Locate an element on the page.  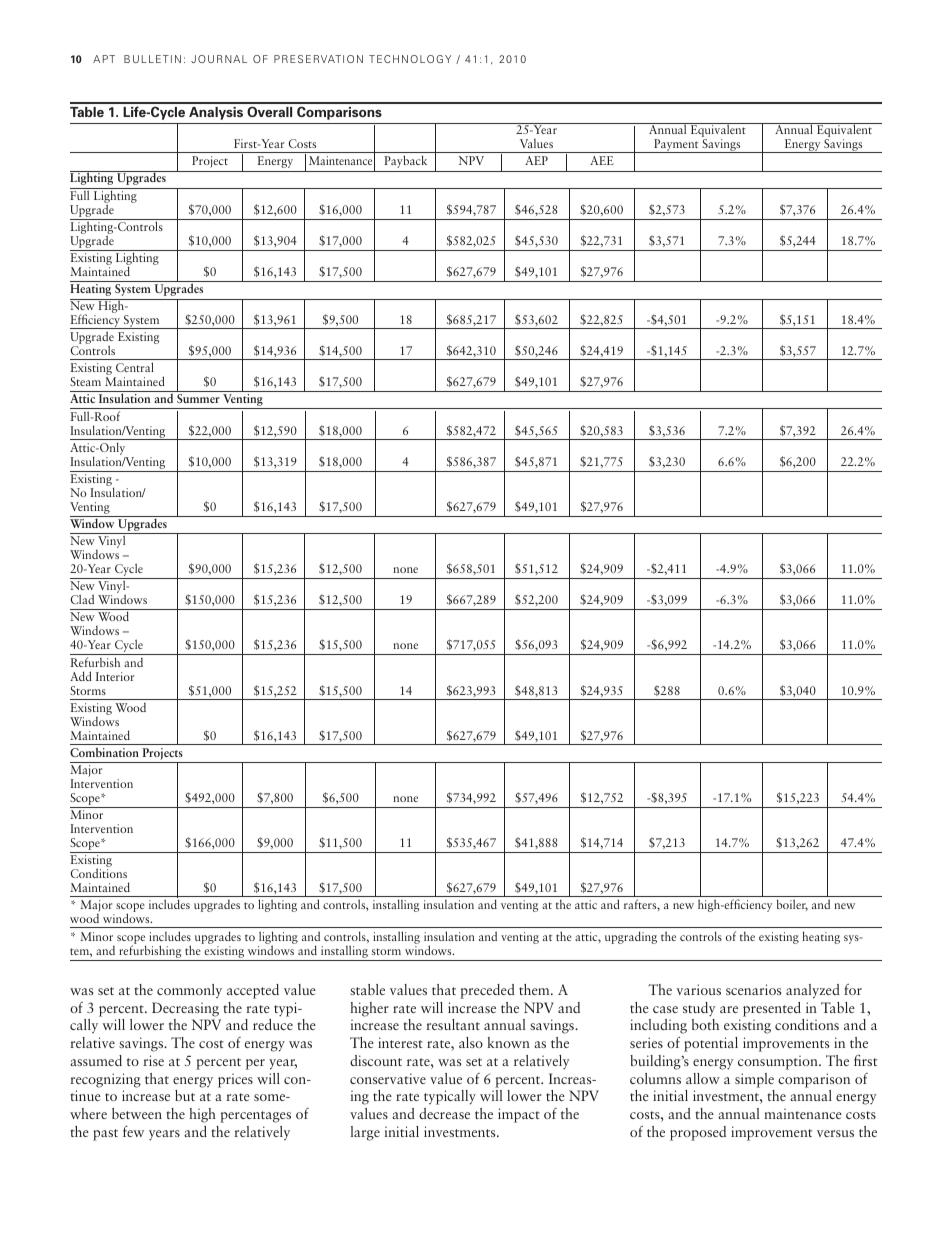
AEP is located at coordinates (536, 160).
